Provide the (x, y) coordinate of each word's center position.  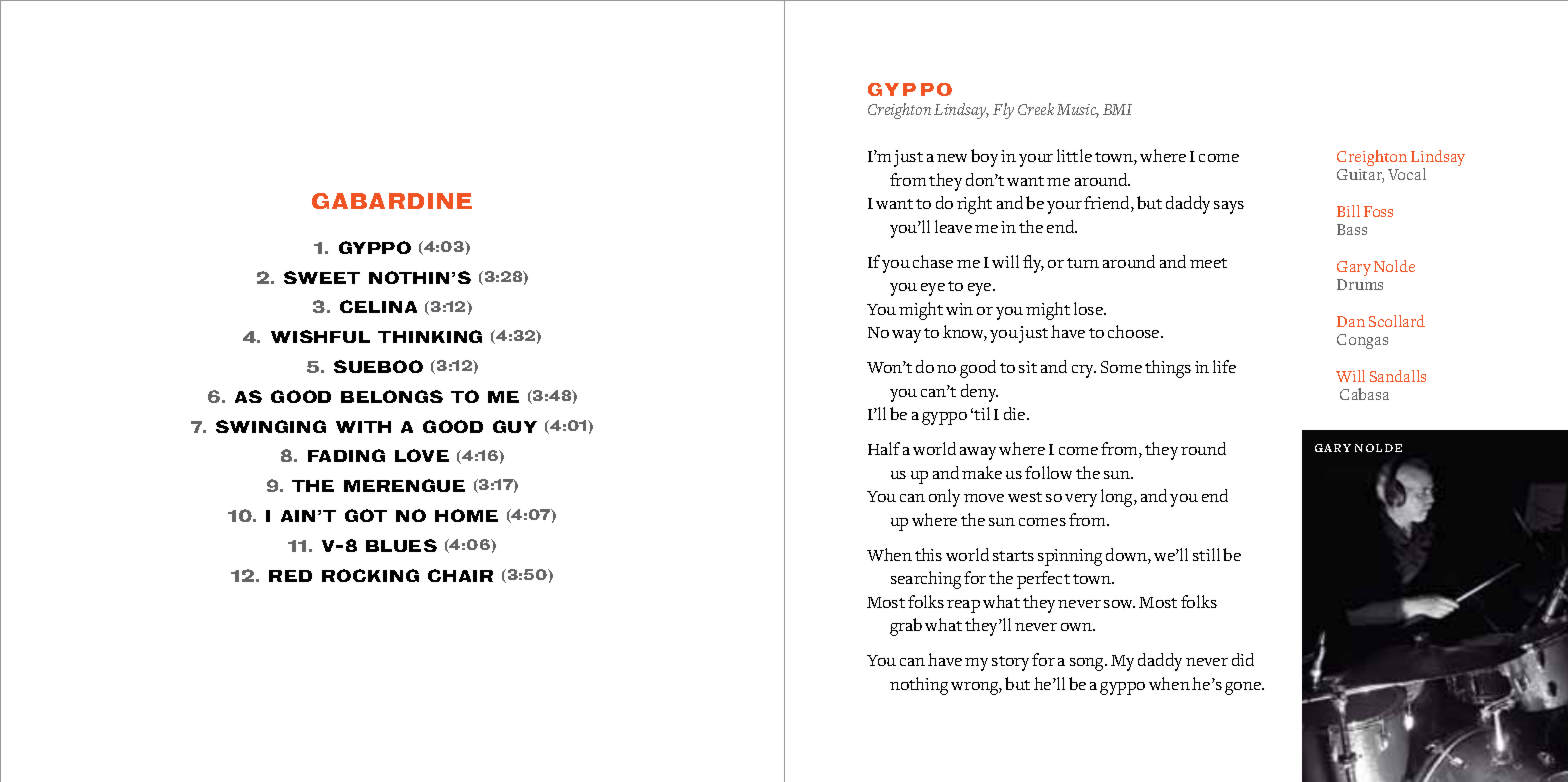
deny (979, 393)
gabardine (392, 201)
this (928, 554)
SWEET (322, 277)
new (952, 158)
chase (933, 261)
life (1224, 366)
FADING (346, 455)
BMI (1117, 109)
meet (1208, 263)
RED (290, 576)
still (1206, 554)
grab (906, 627)
